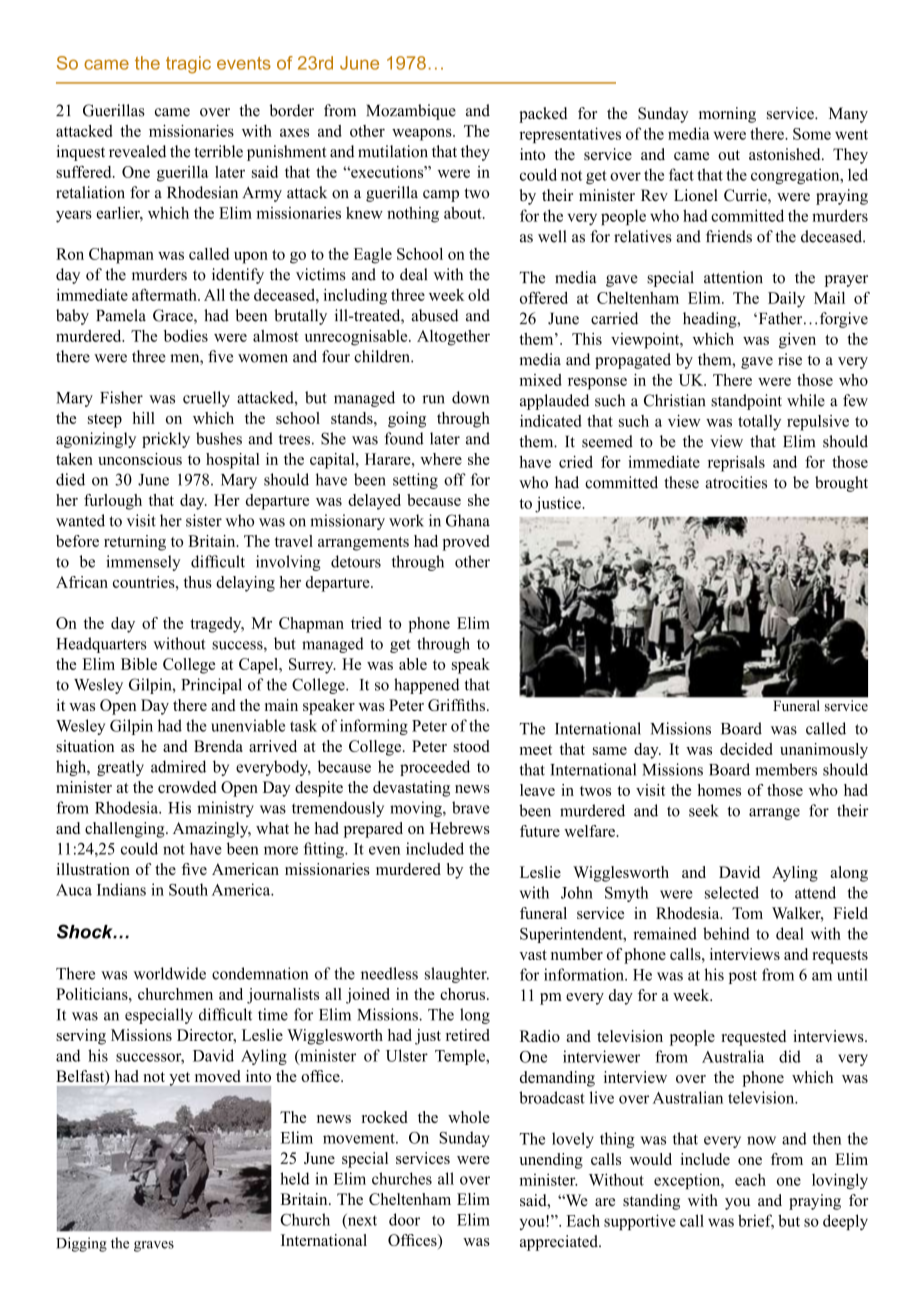 The image size is (924, 1308). I want to click on tragic, so click(188, 65).
